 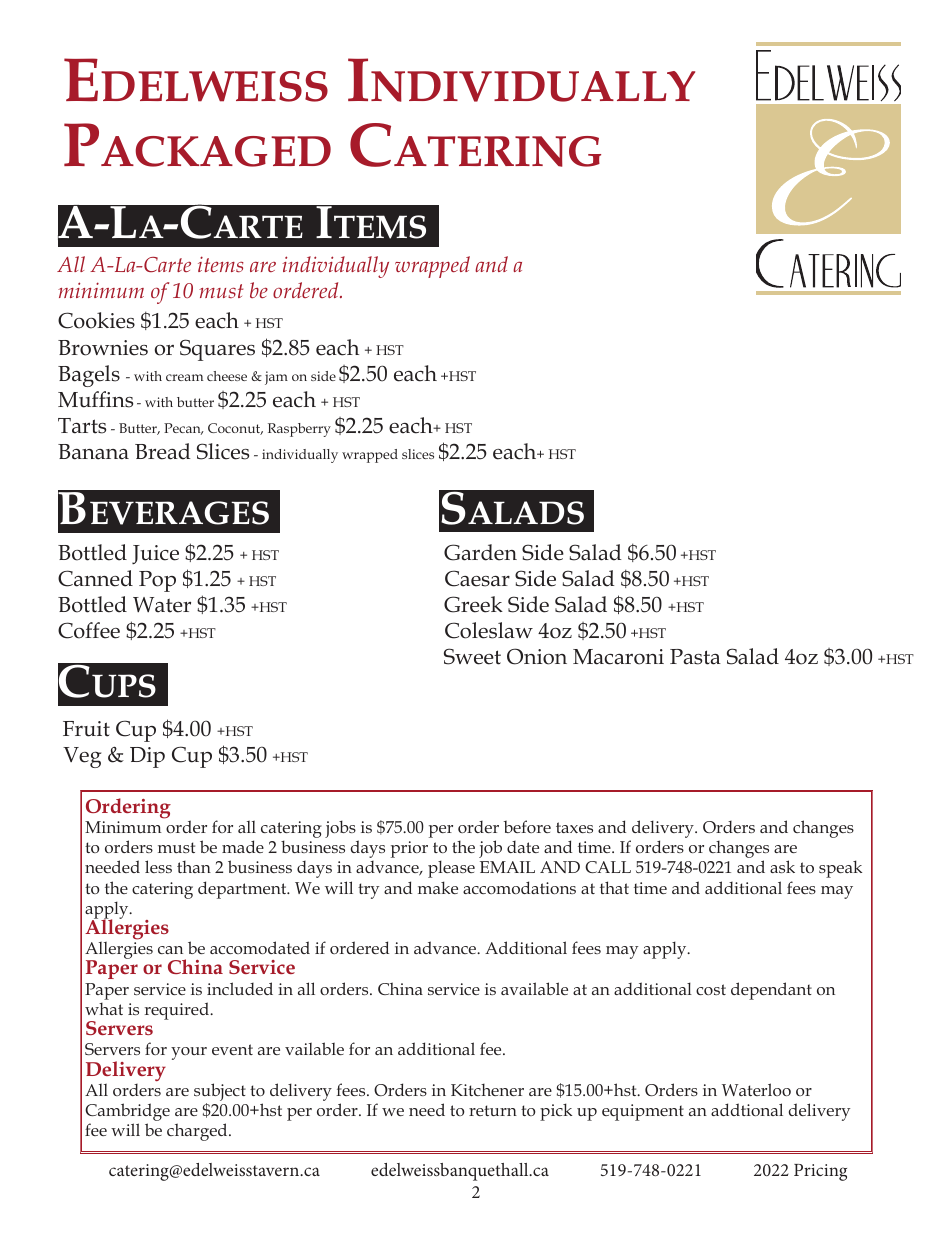 I want to click on ask, so click(x=782, y=866).
